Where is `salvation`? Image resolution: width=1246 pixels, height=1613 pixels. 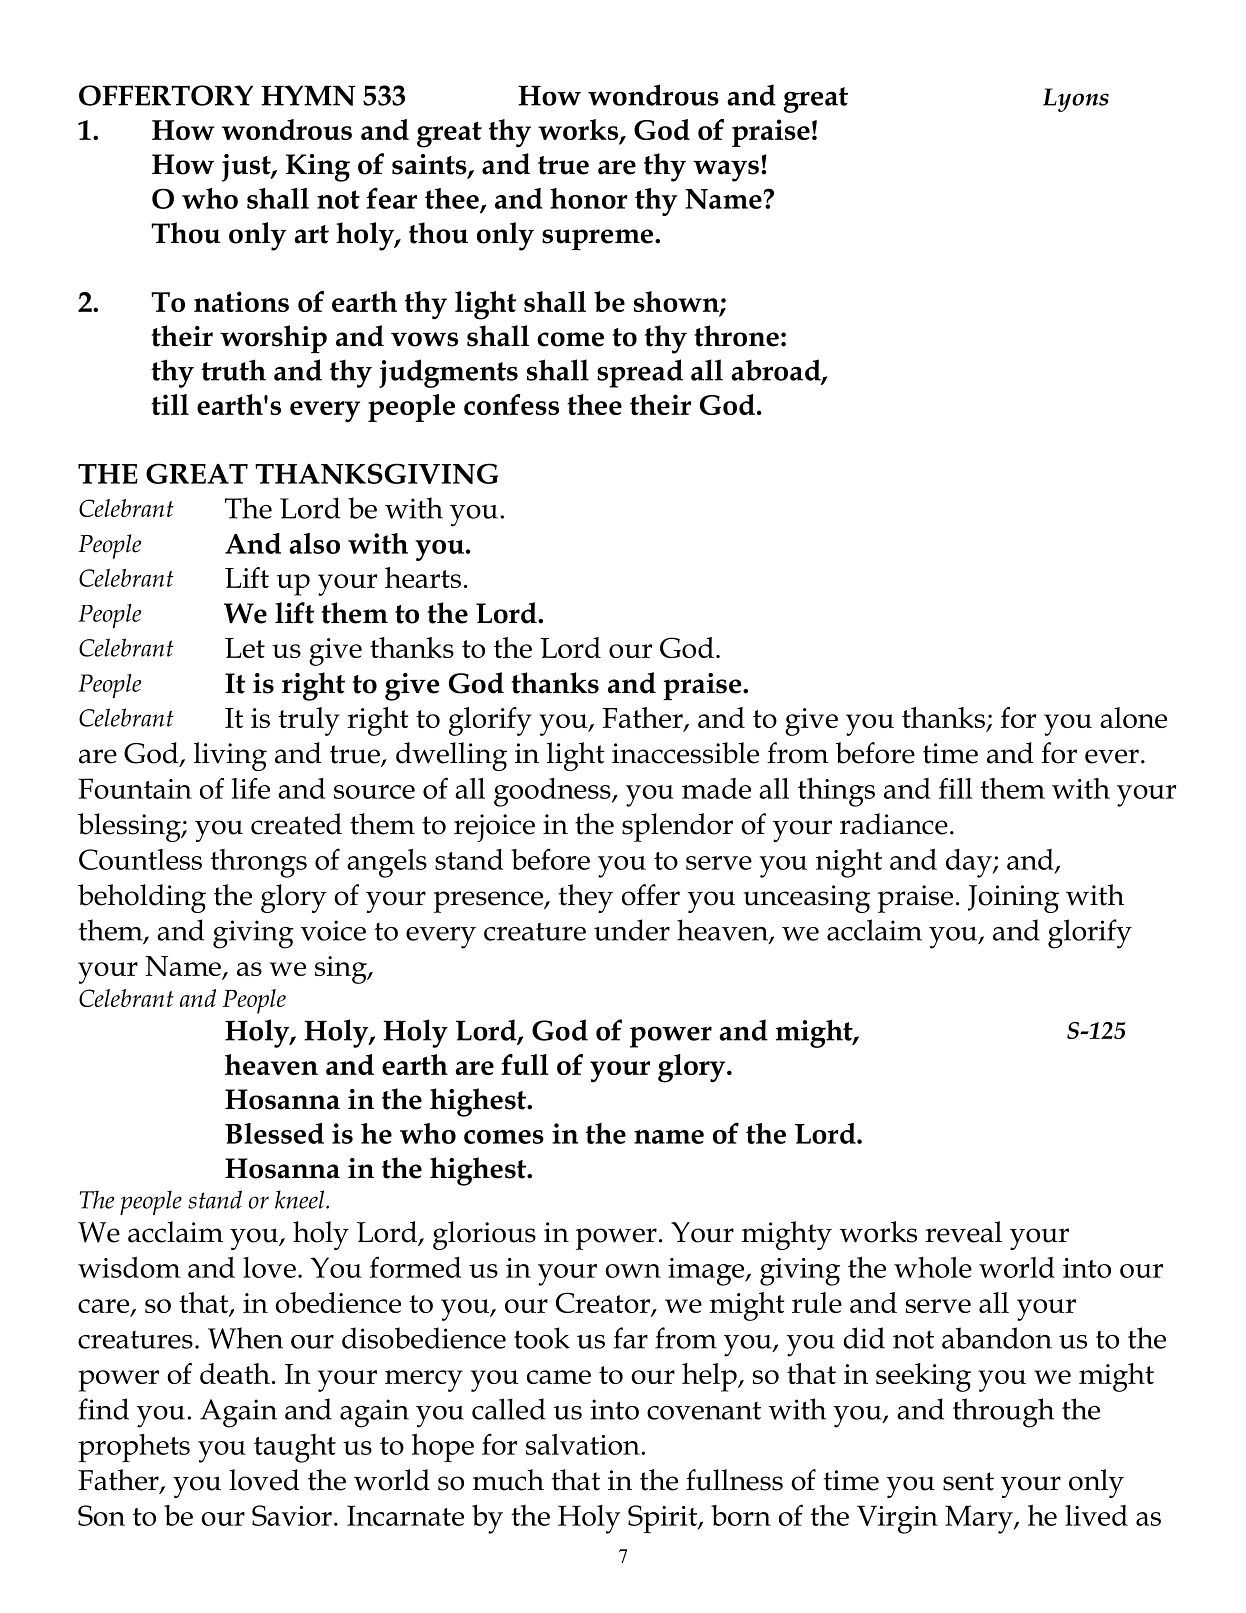 salvation is located at coordinates (584, 1444).
